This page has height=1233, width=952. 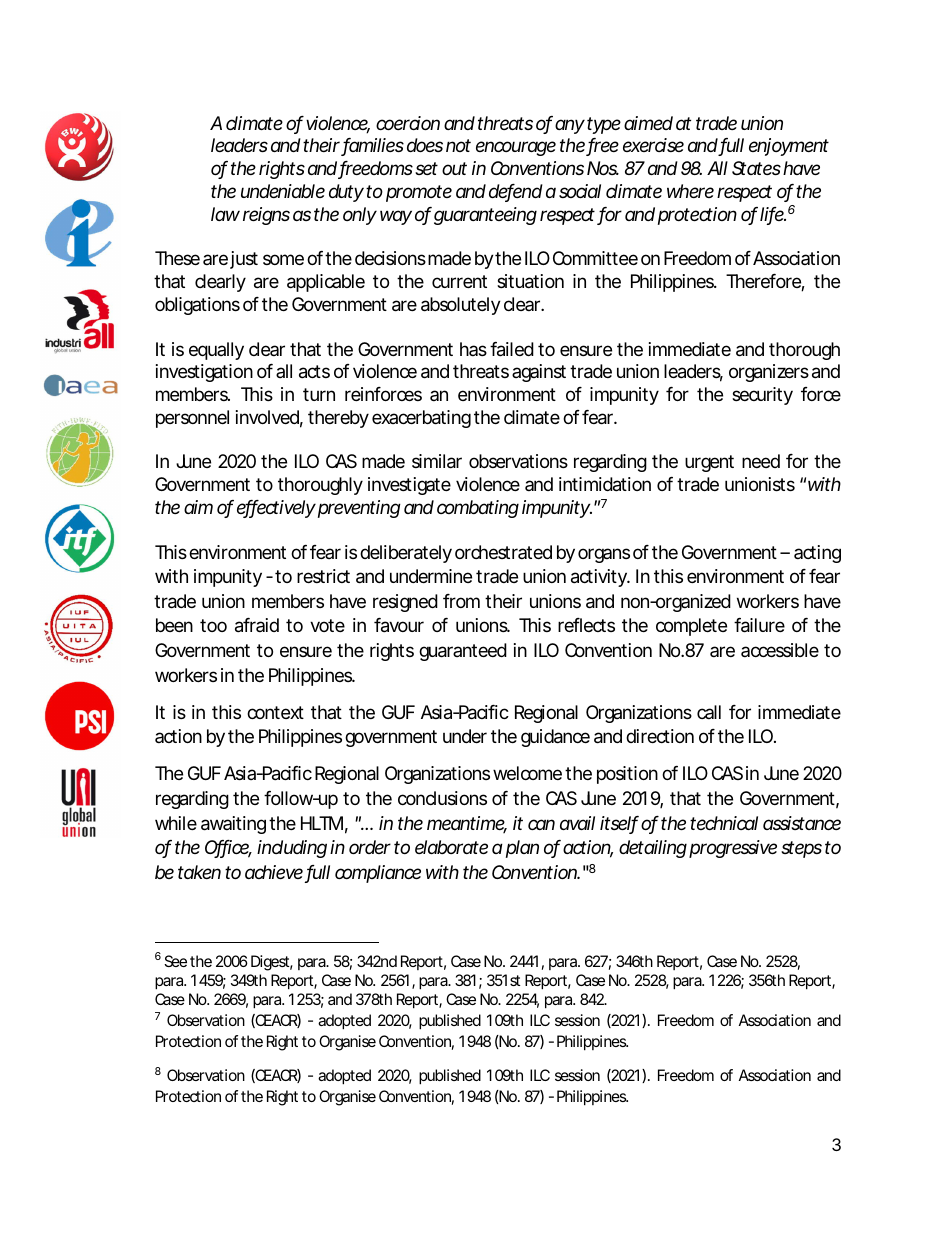 What do you see at coordinates (756, 168) in the page?
I see `States` at bounding box center [756, 168].
